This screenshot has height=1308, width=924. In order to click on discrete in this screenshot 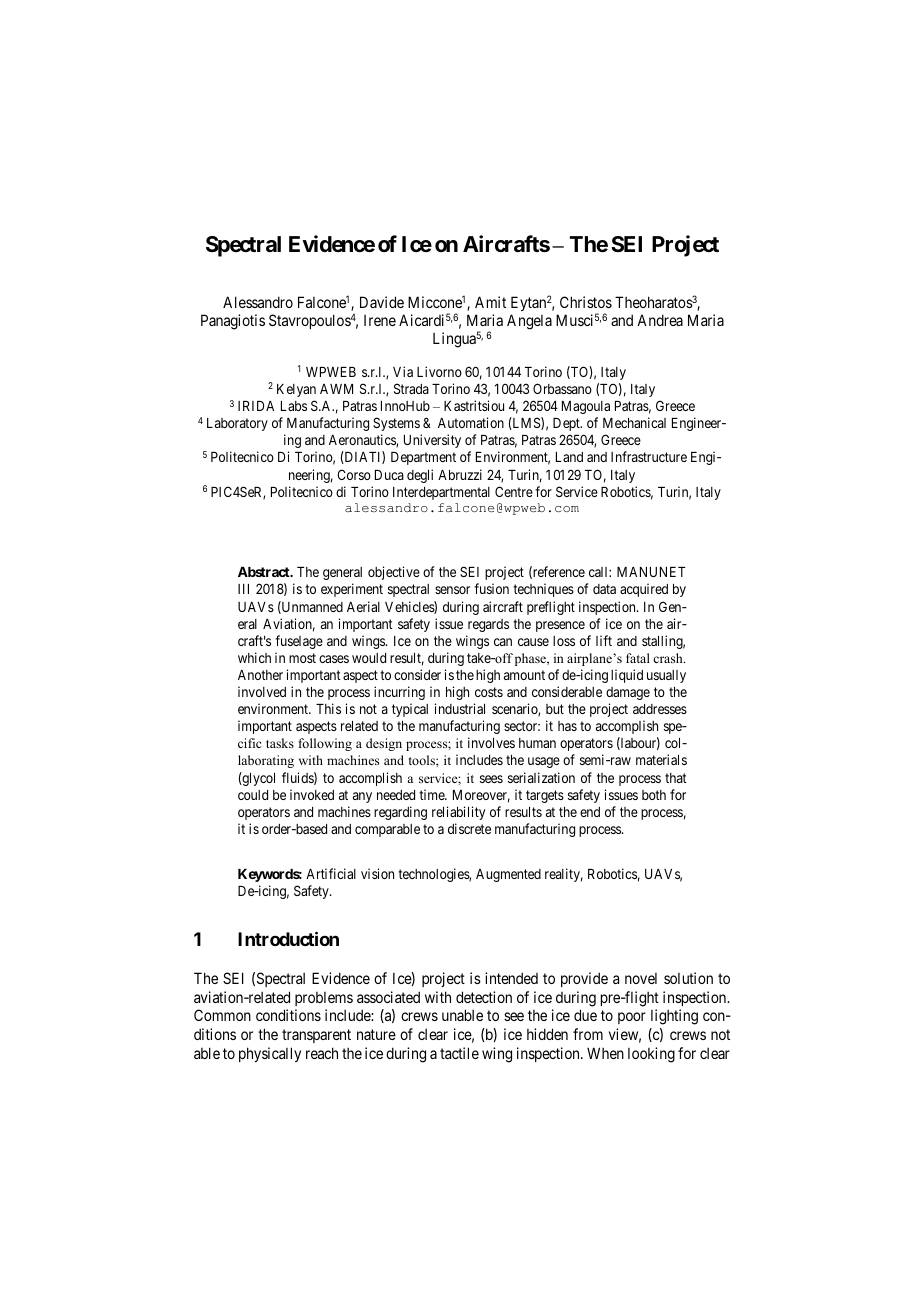, I will do `click(469, 828)`.
